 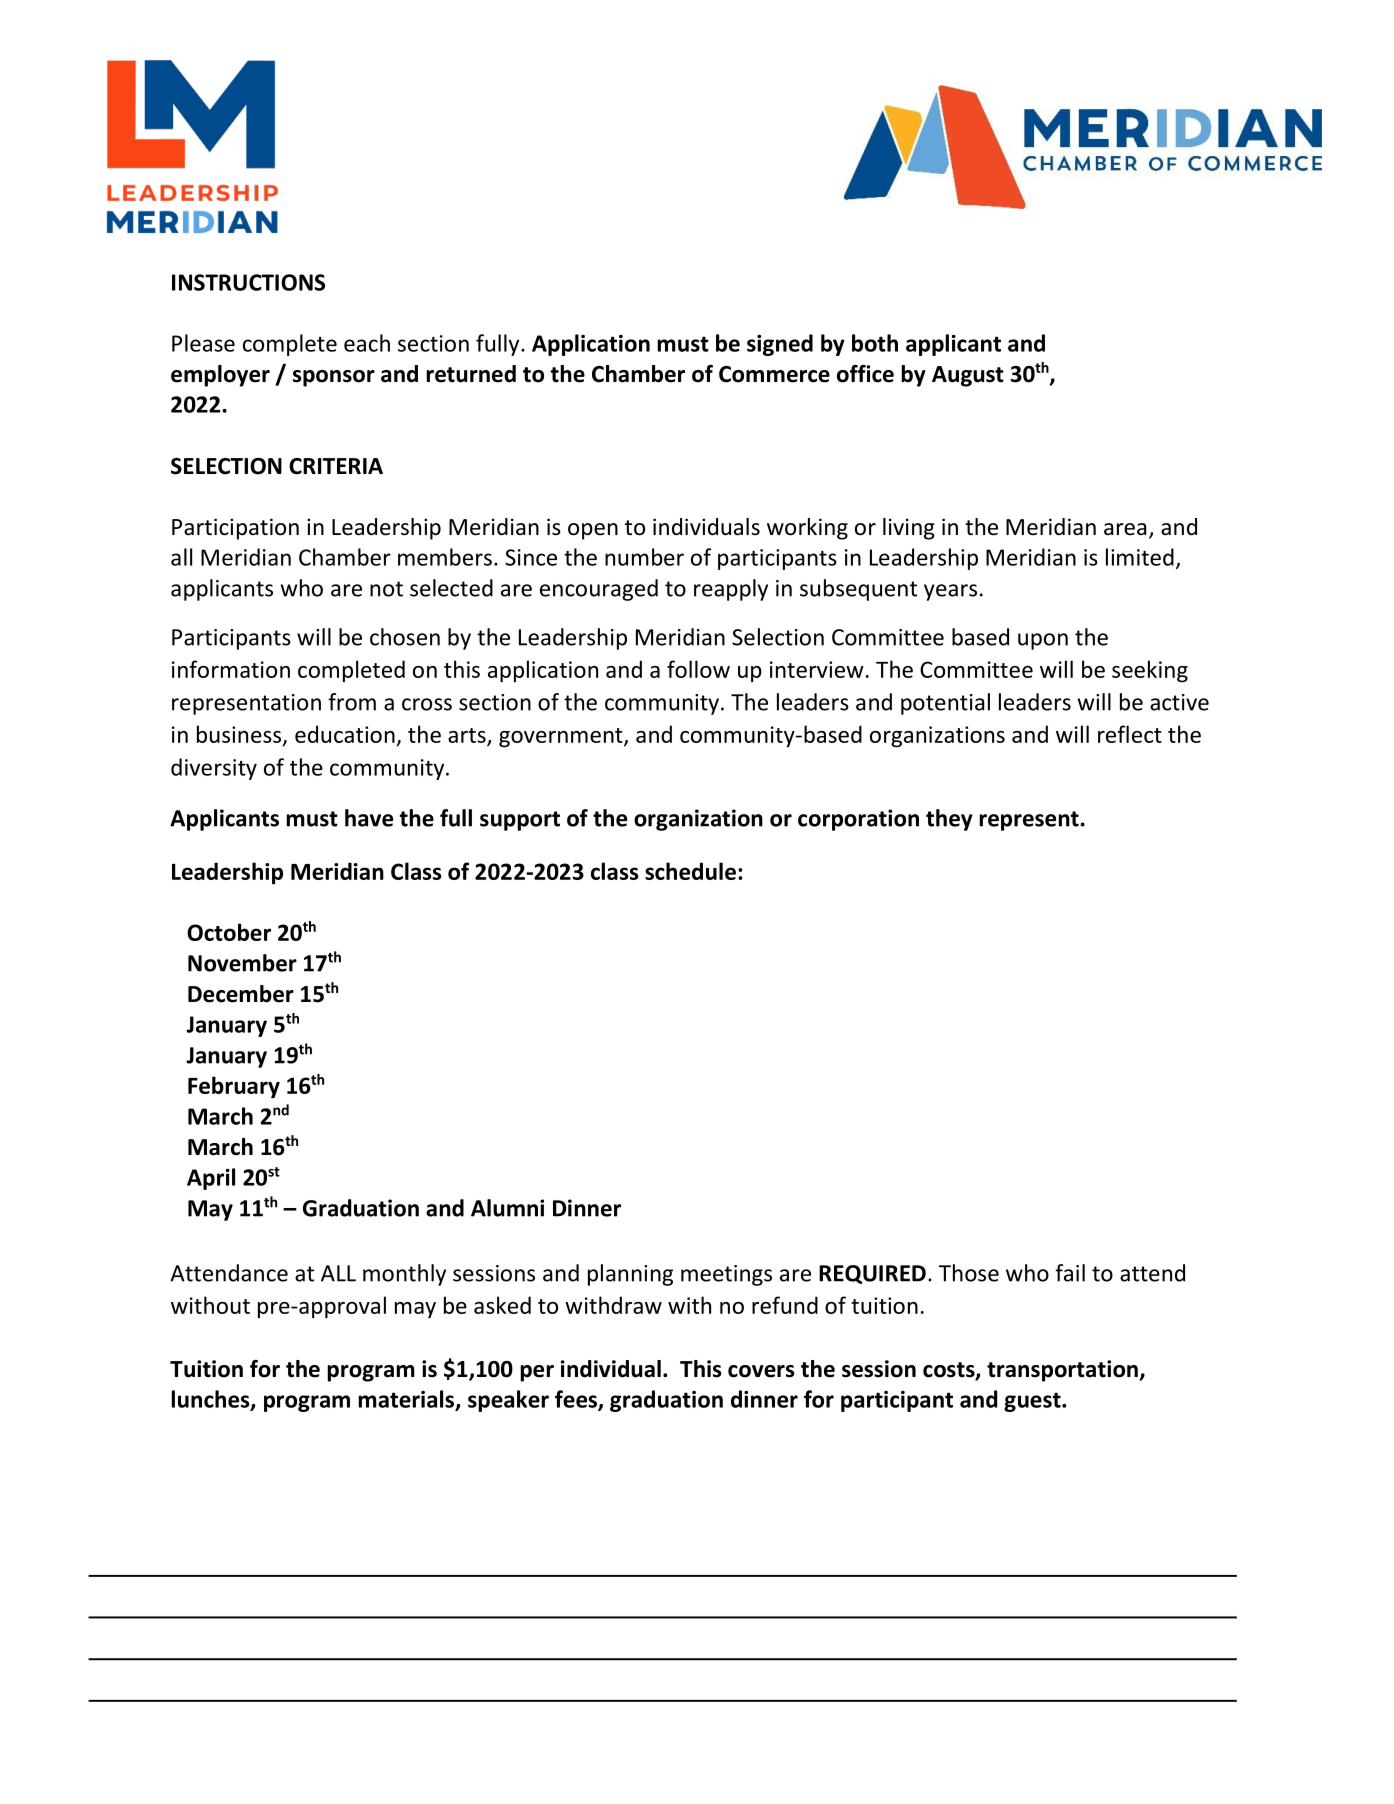 What do you see at coordinates (690, 871) in the screenshot?
I see `schedule` at bounding box center [690, 871].
